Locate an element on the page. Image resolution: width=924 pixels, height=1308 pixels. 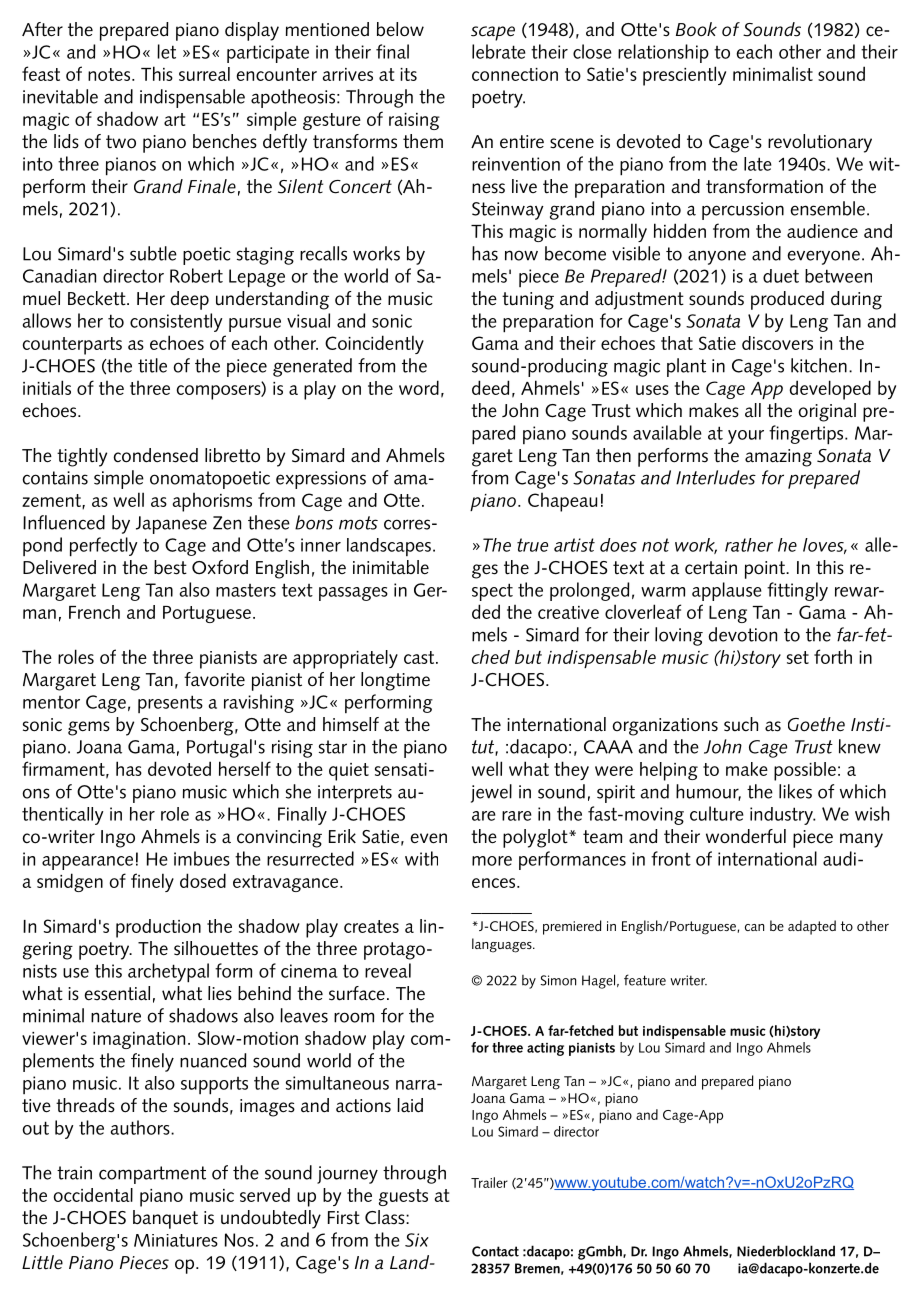
banquet is located at coordinates (165, 1219).
